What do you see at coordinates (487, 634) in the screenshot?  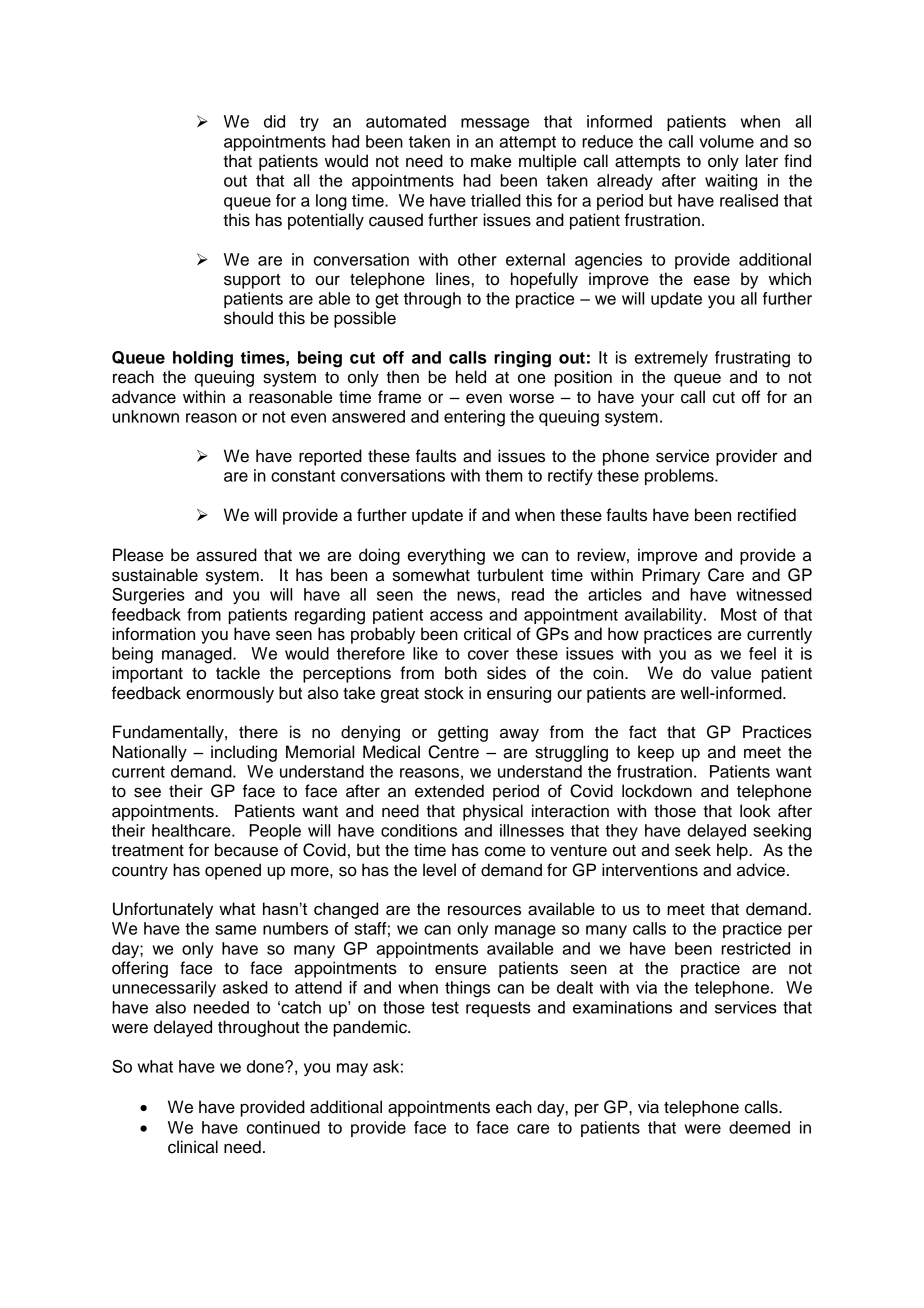 I see `critical` at bounding box center [487, 634].
